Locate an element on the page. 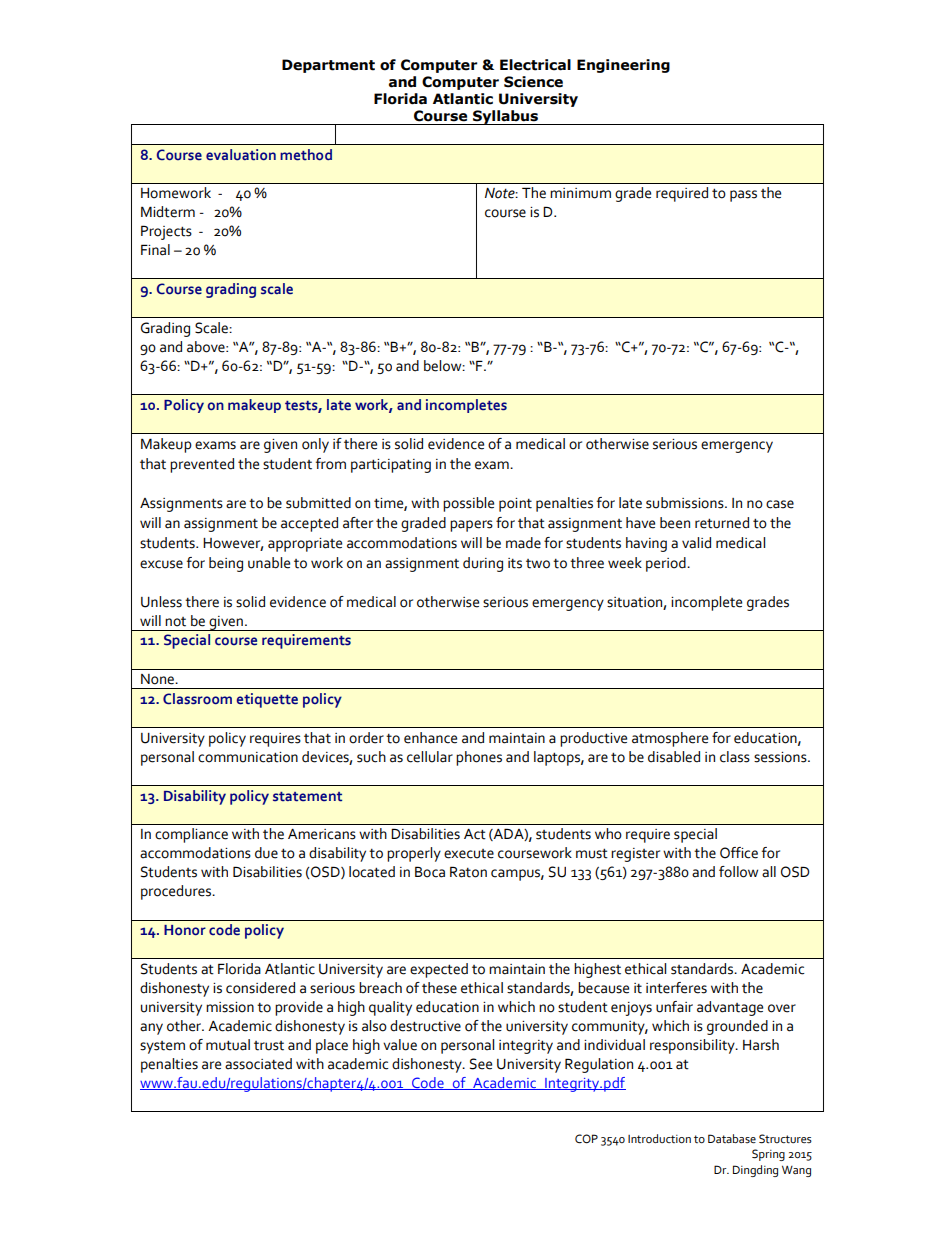 The width and height of the document is (952, 1233). disabled is located at coordinates (674, 757).
